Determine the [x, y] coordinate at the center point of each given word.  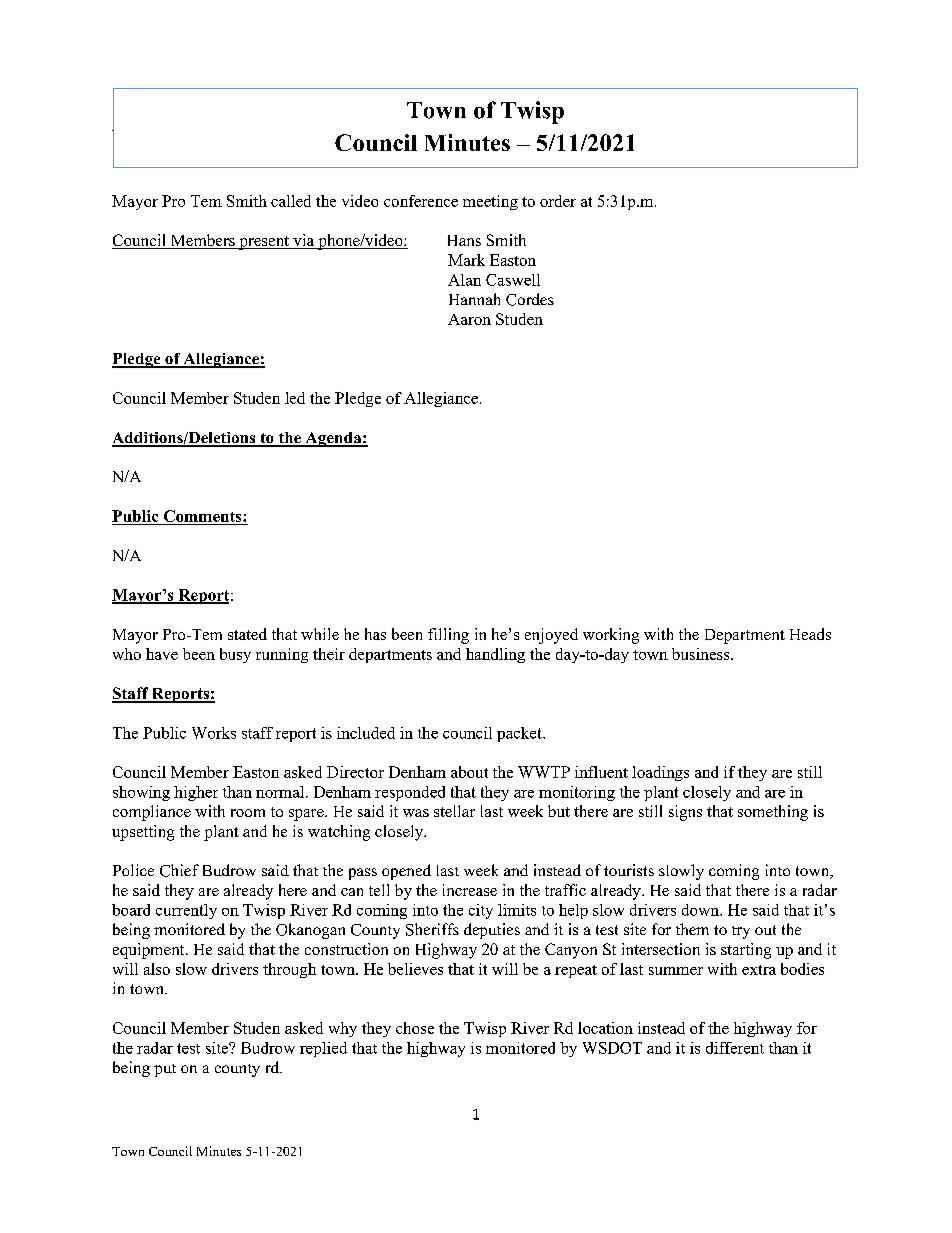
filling [448, 636]
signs [685, 813]
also [157, 969]
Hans [464, 240]
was [416, 813]
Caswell [513, 280]
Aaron [469, 319]
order [558, 201]
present [264, 243]
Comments [204, 516]
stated [247, 634]
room [248, 813]
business [702, 654]
